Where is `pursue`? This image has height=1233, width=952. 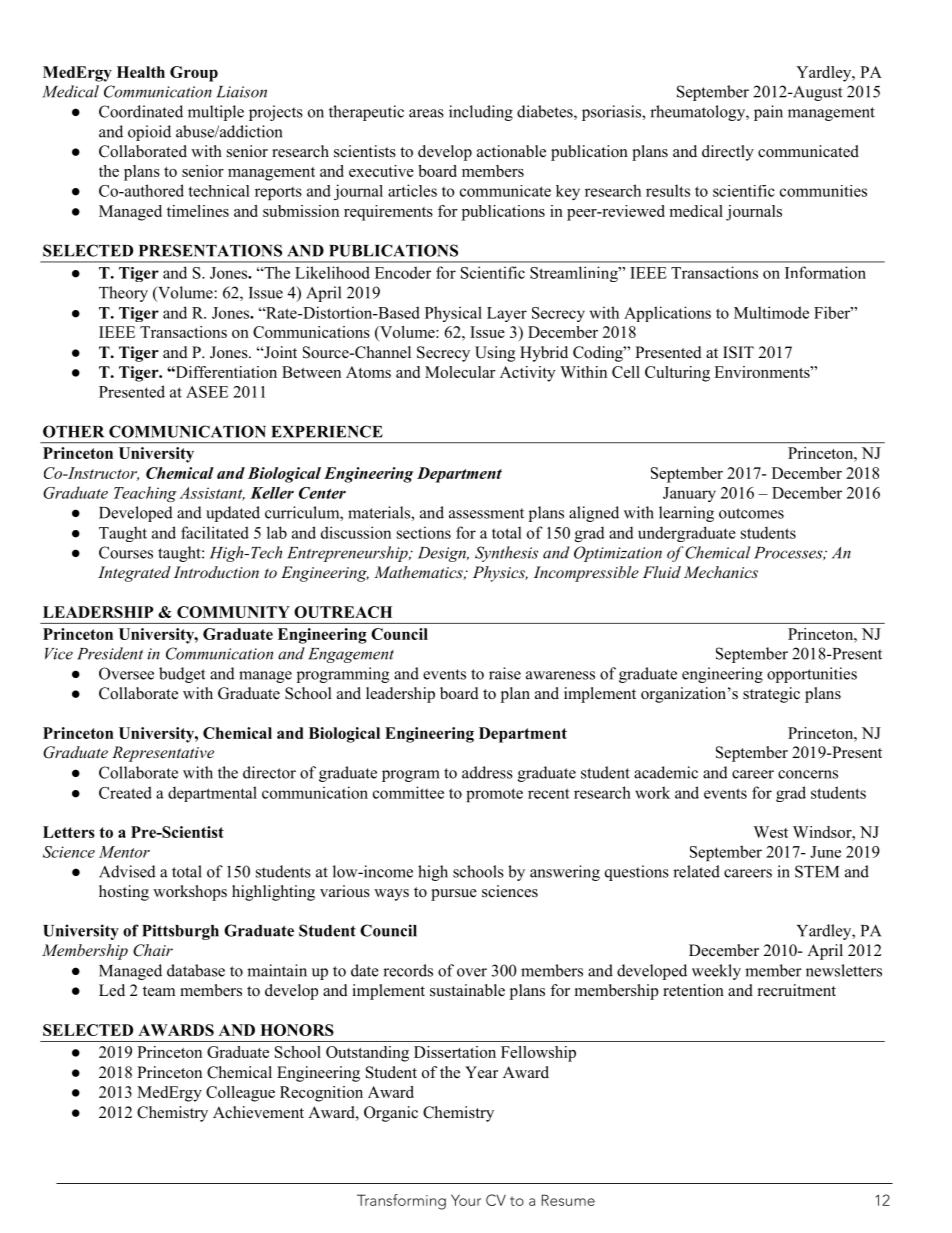 pursue is located at coordinates (454, 895).
